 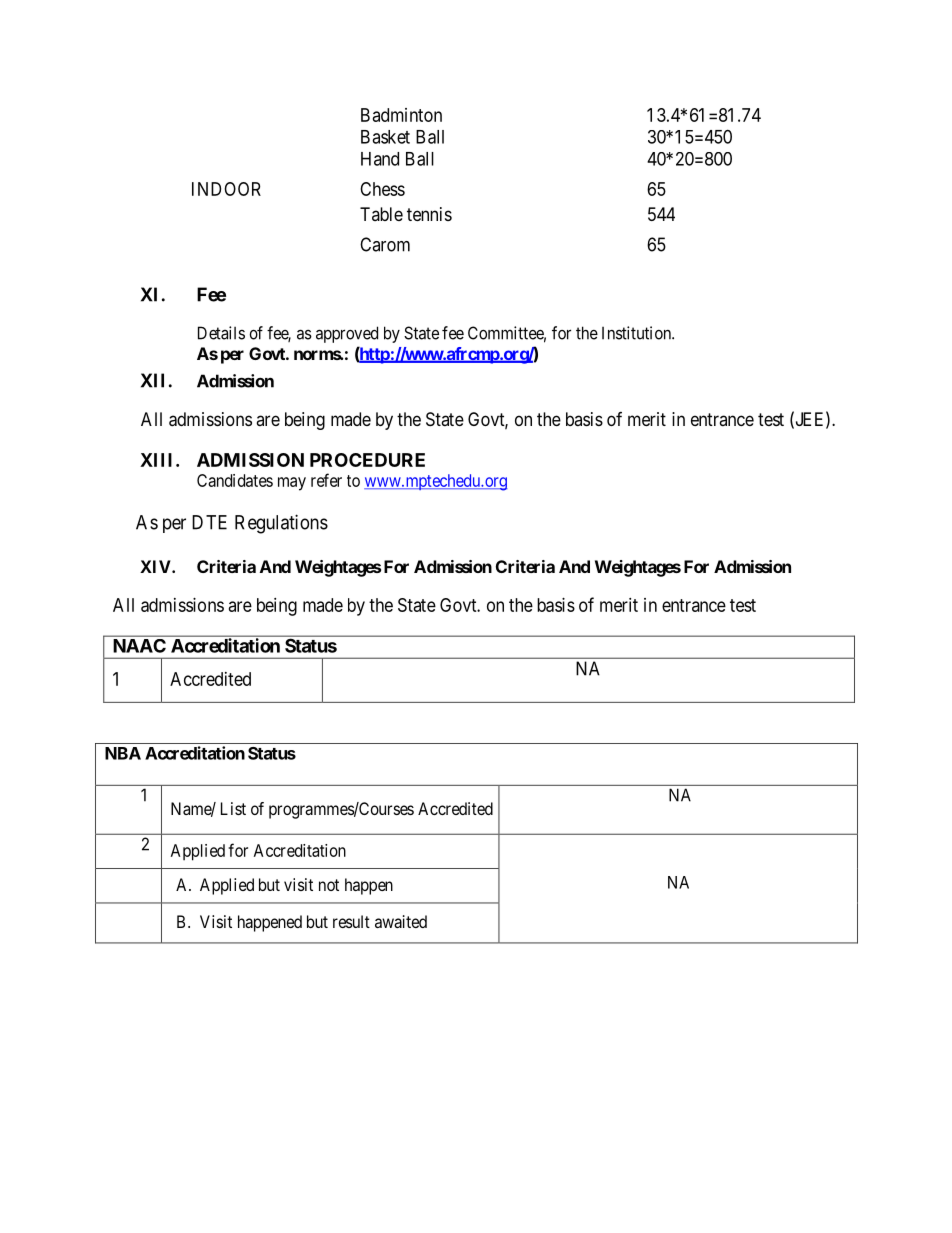 What do you see at coordinates (233, 808) in the screenshot?
I see `List` at bounding box center [233, 808].
